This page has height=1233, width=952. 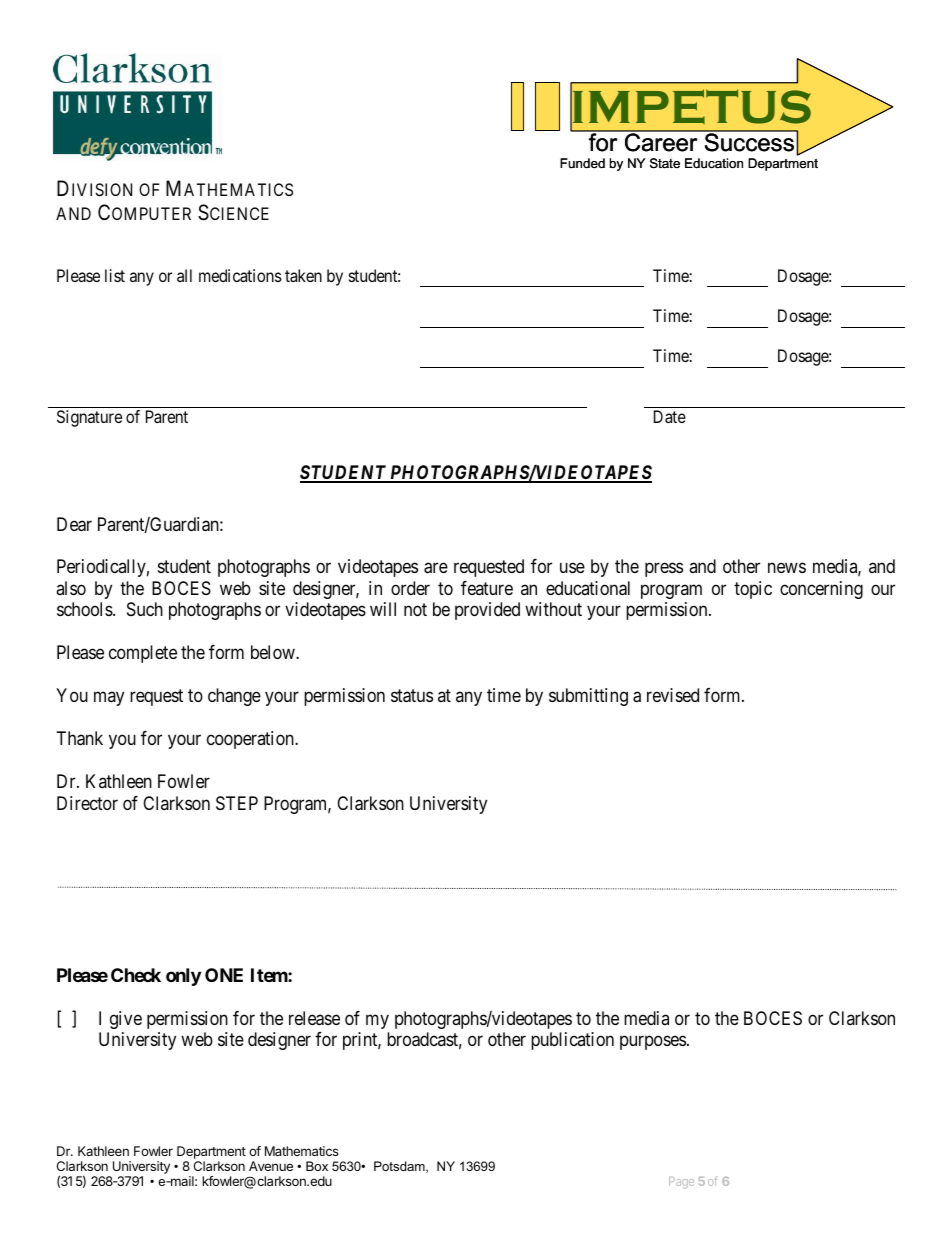 I want to click on Potsdam, so click(x=400, y=1167).
